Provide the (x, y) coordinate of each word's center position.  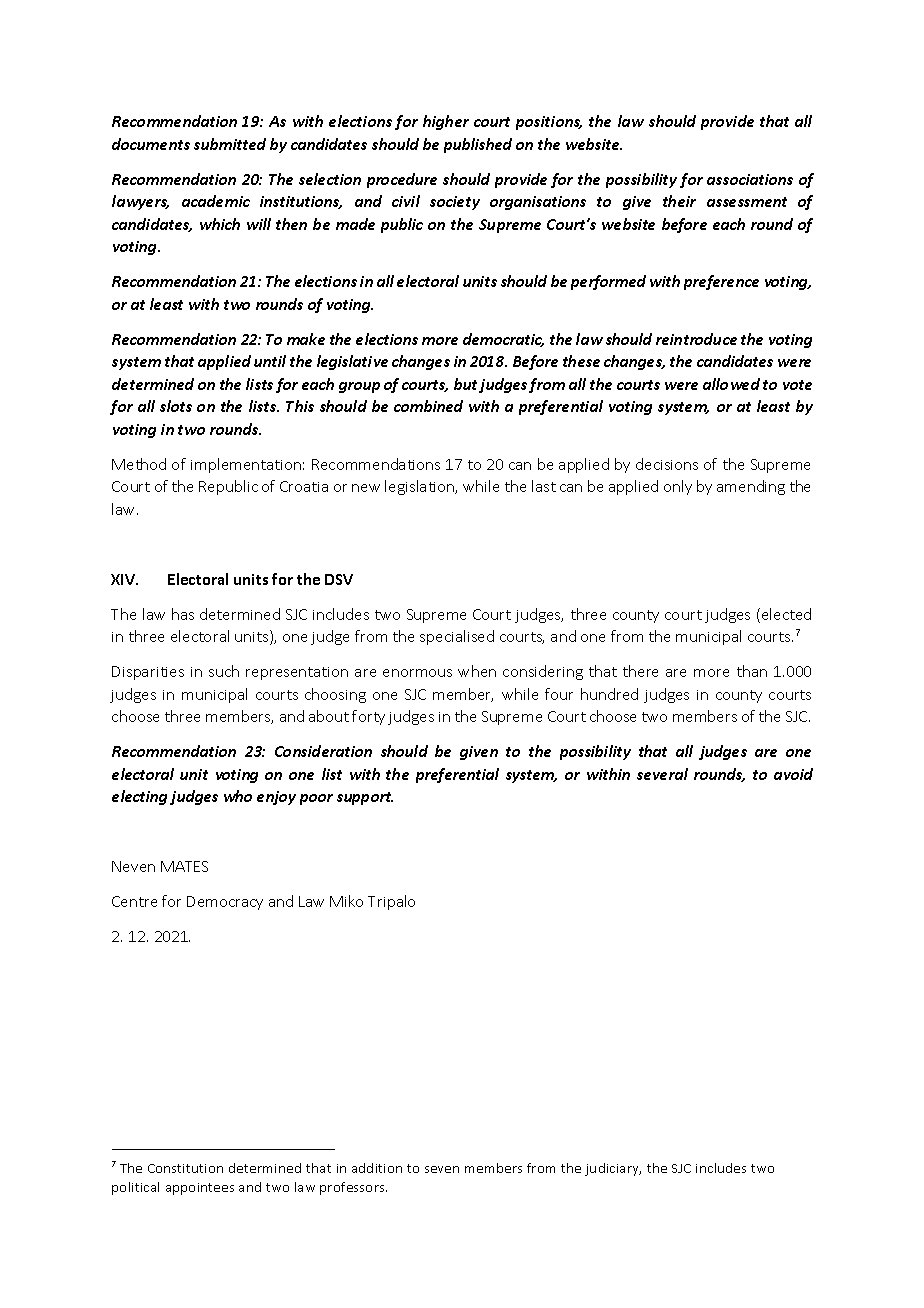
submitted (230, 144)
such (224, 671)
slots (176, 406)
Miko (346, 901)
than (752, 671)
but (465, 384)
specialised (457, 637)
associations (750, 179)
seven (442, 1169)
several (662, 774)
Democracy (225, 903)
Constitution (185, 1168)
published (478, 145)
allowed (731, 384)
